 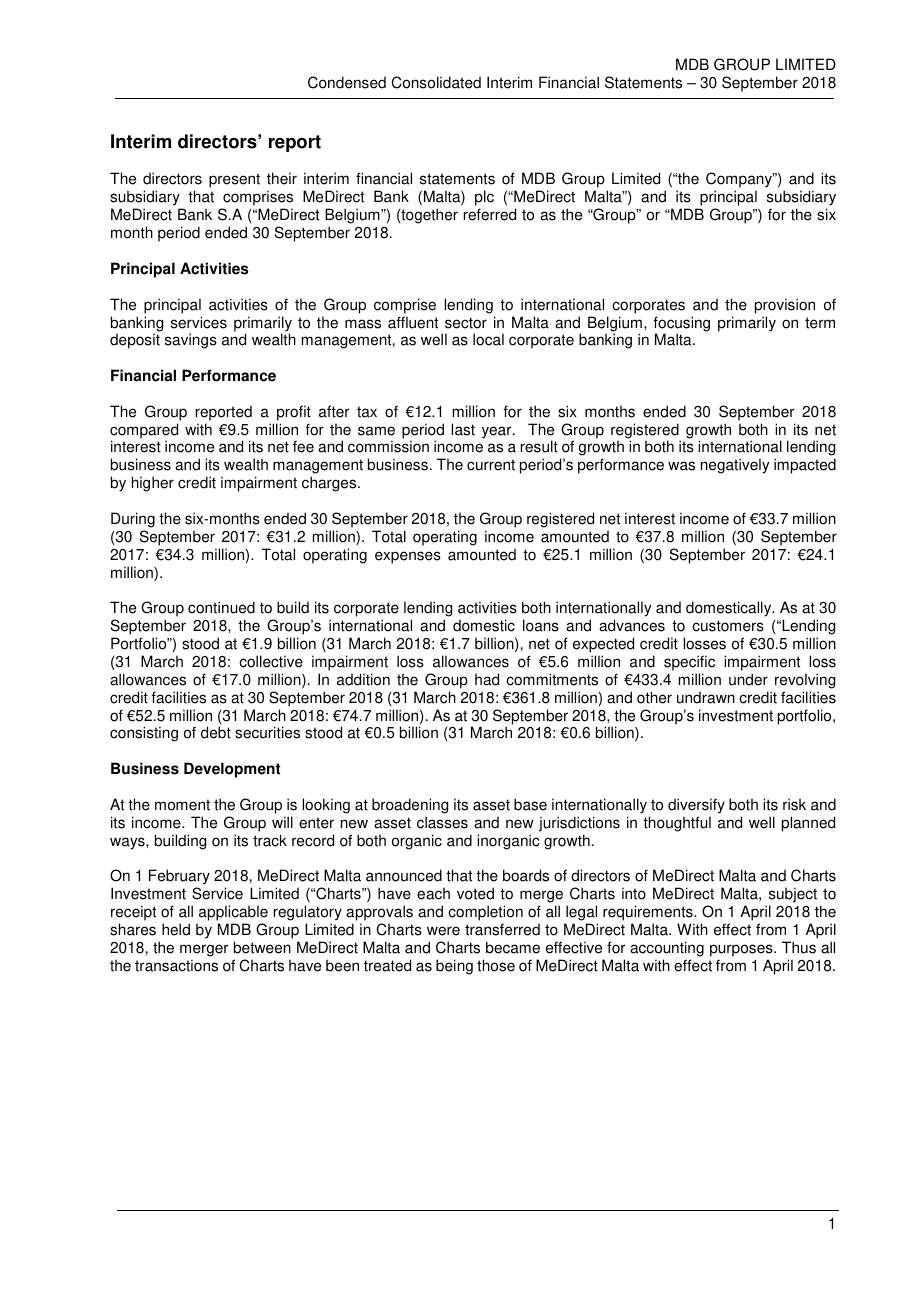 I want to click on debt, so click(x=216, y=732).
